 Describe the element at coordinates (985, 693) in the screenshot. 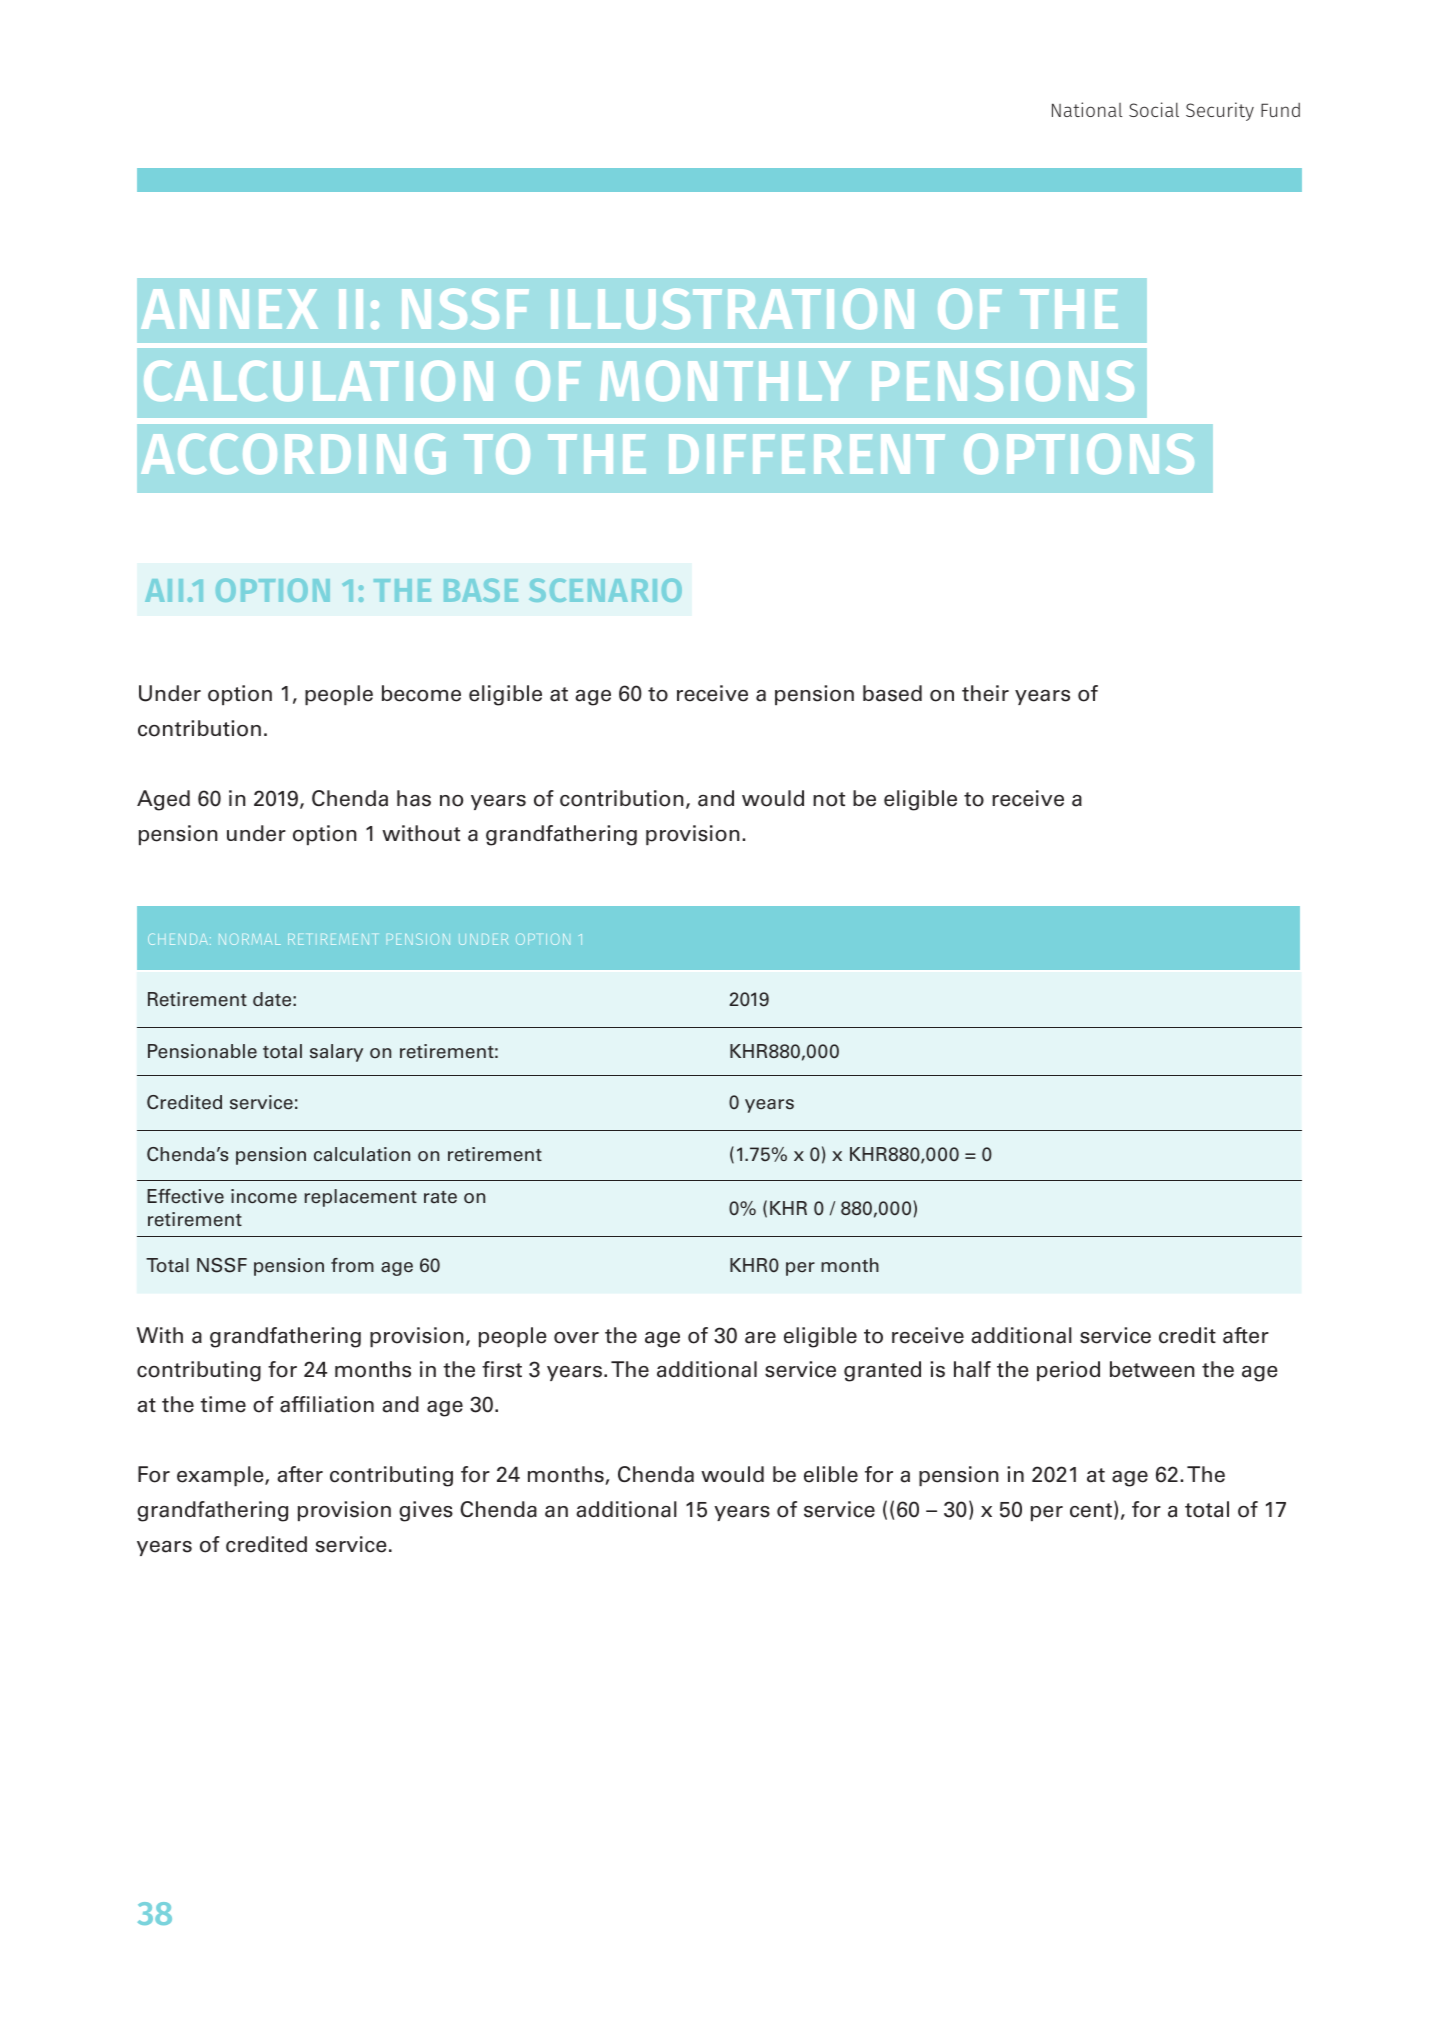

I see `their` at that location.
